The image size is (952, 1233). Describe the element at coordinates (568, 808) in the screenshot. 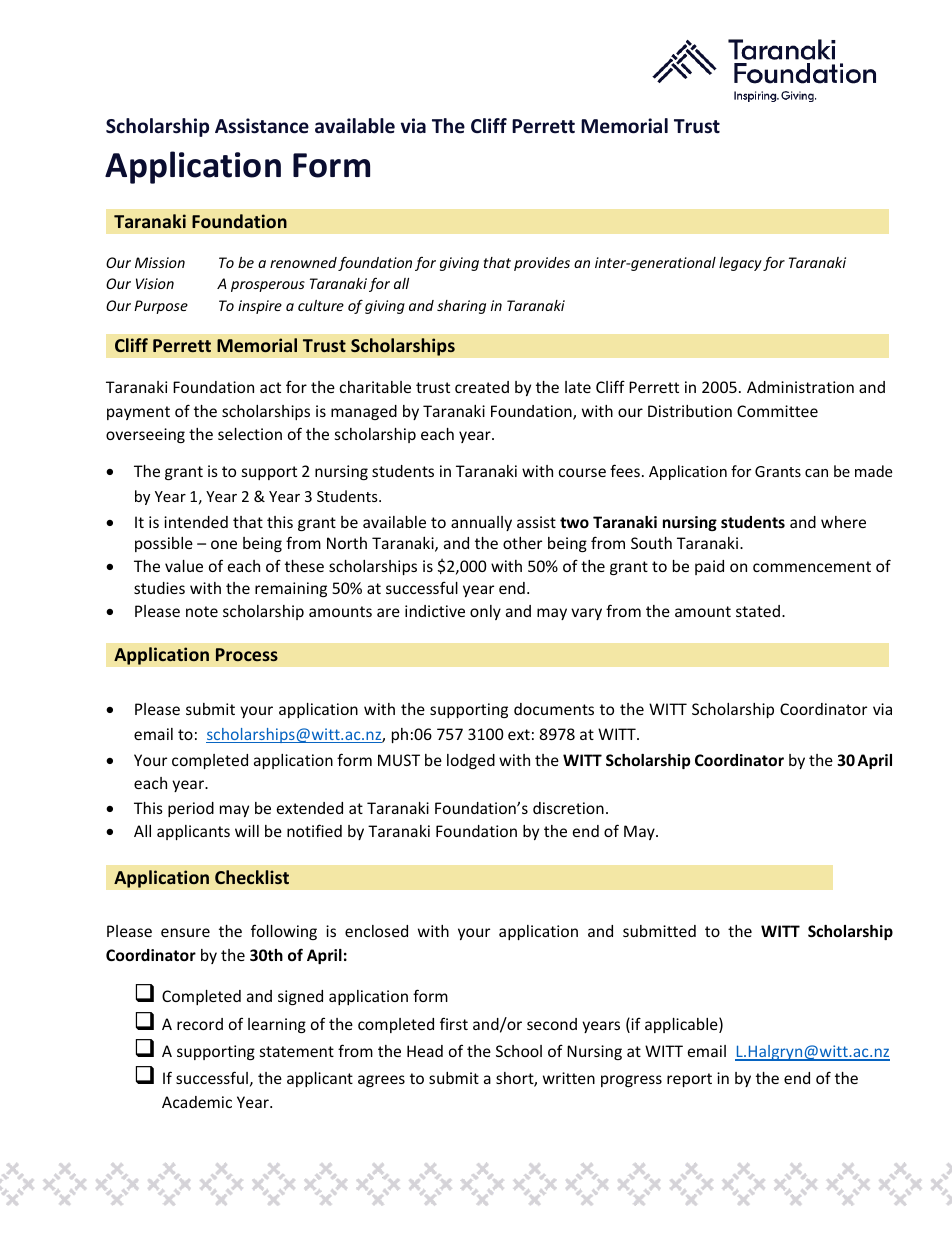

I see `discretion` at that location.
